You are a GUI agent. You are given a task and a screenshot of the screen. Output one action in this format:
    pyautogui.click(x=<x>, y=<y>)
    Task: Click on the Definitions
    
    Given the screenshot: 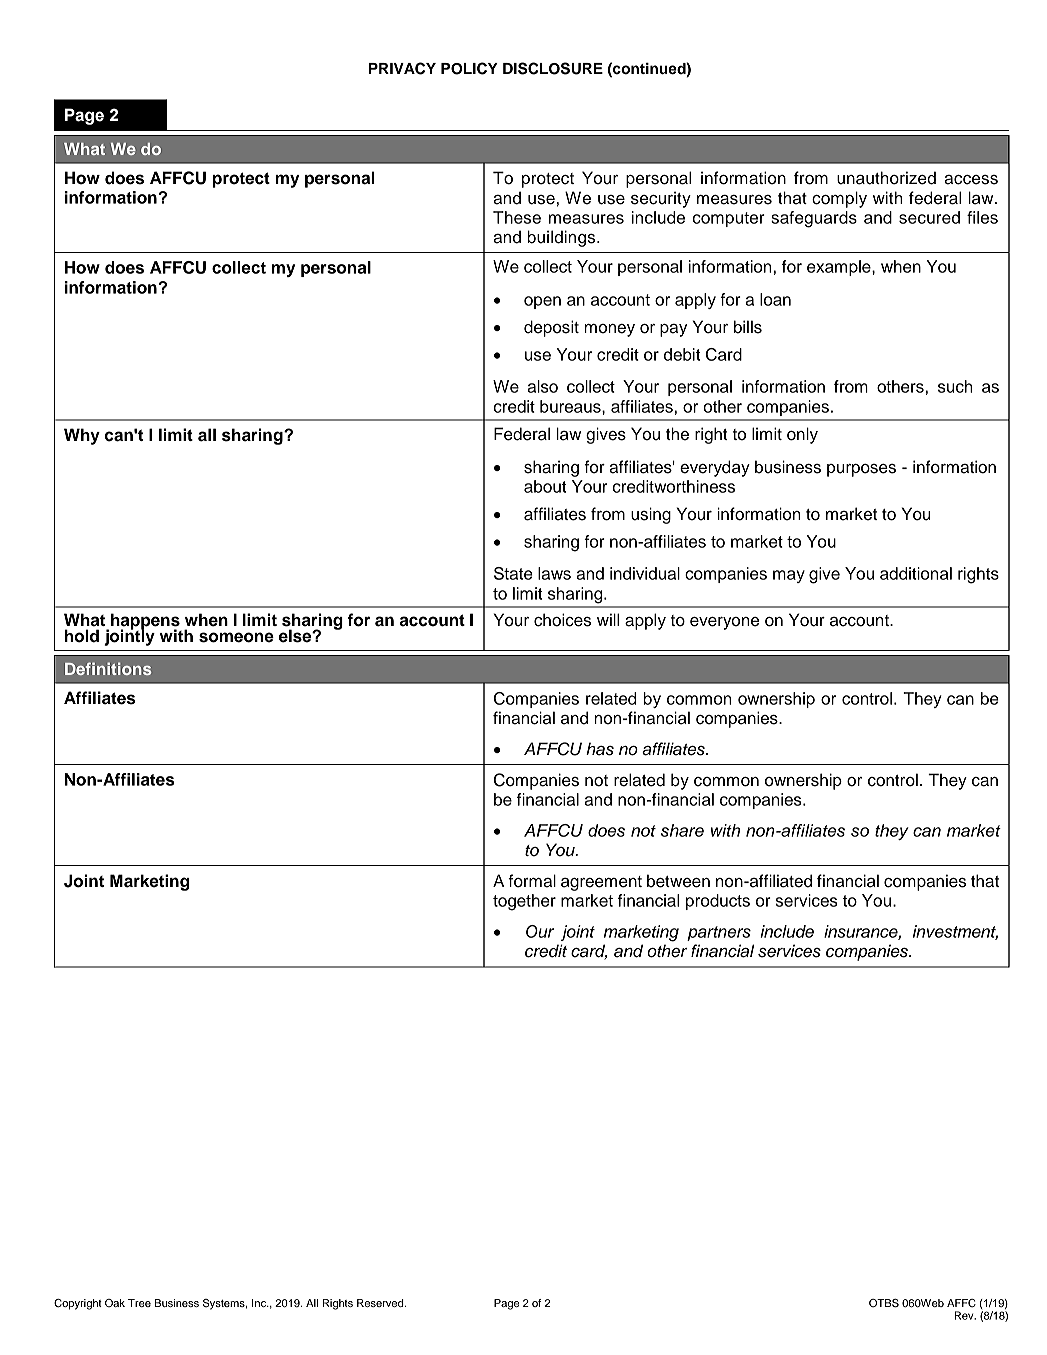 What is the action you would take?
    pyautogui.click(x=108, y=668)
